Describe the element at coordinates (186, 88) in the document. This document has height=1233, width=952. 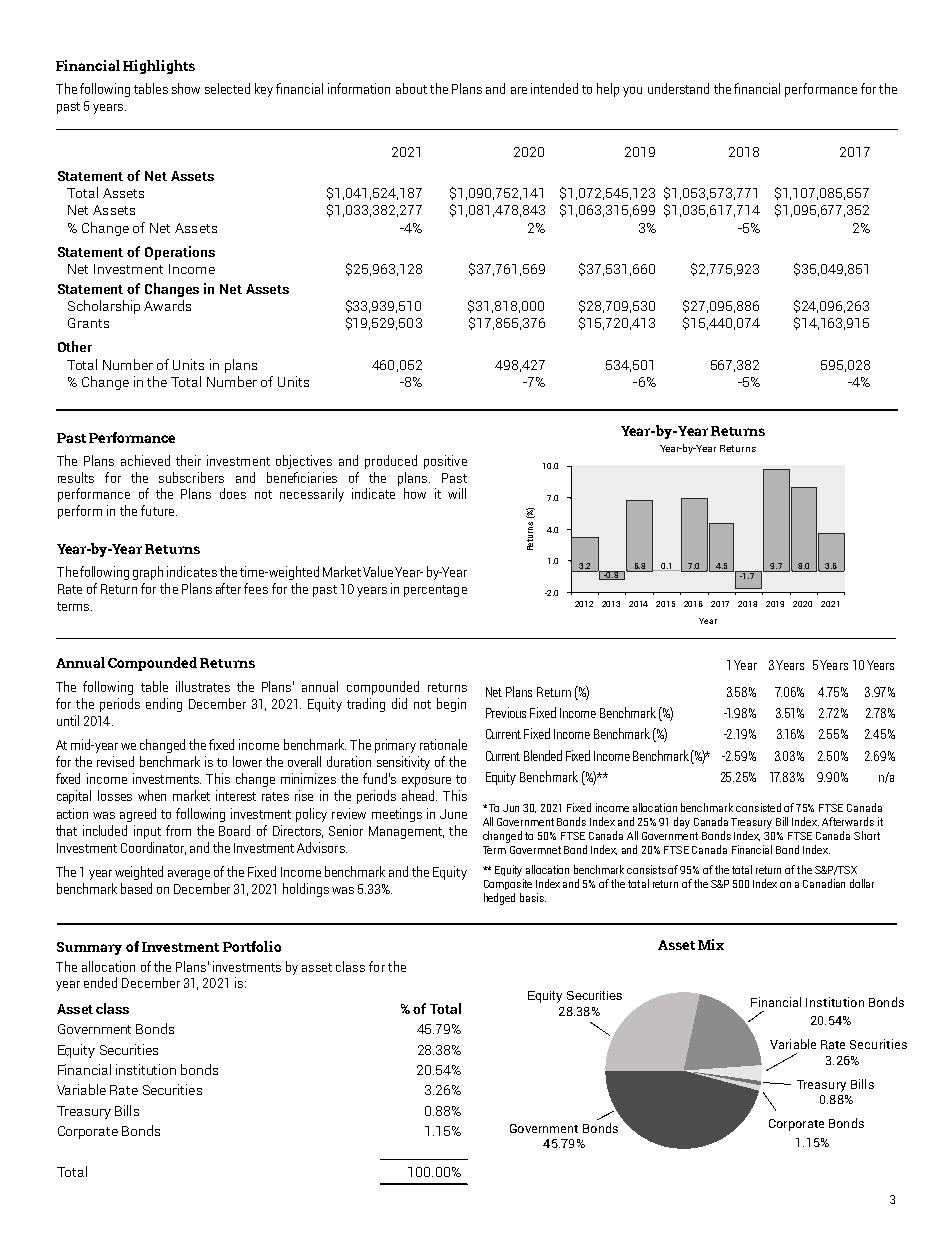
I see `show` at that location.
